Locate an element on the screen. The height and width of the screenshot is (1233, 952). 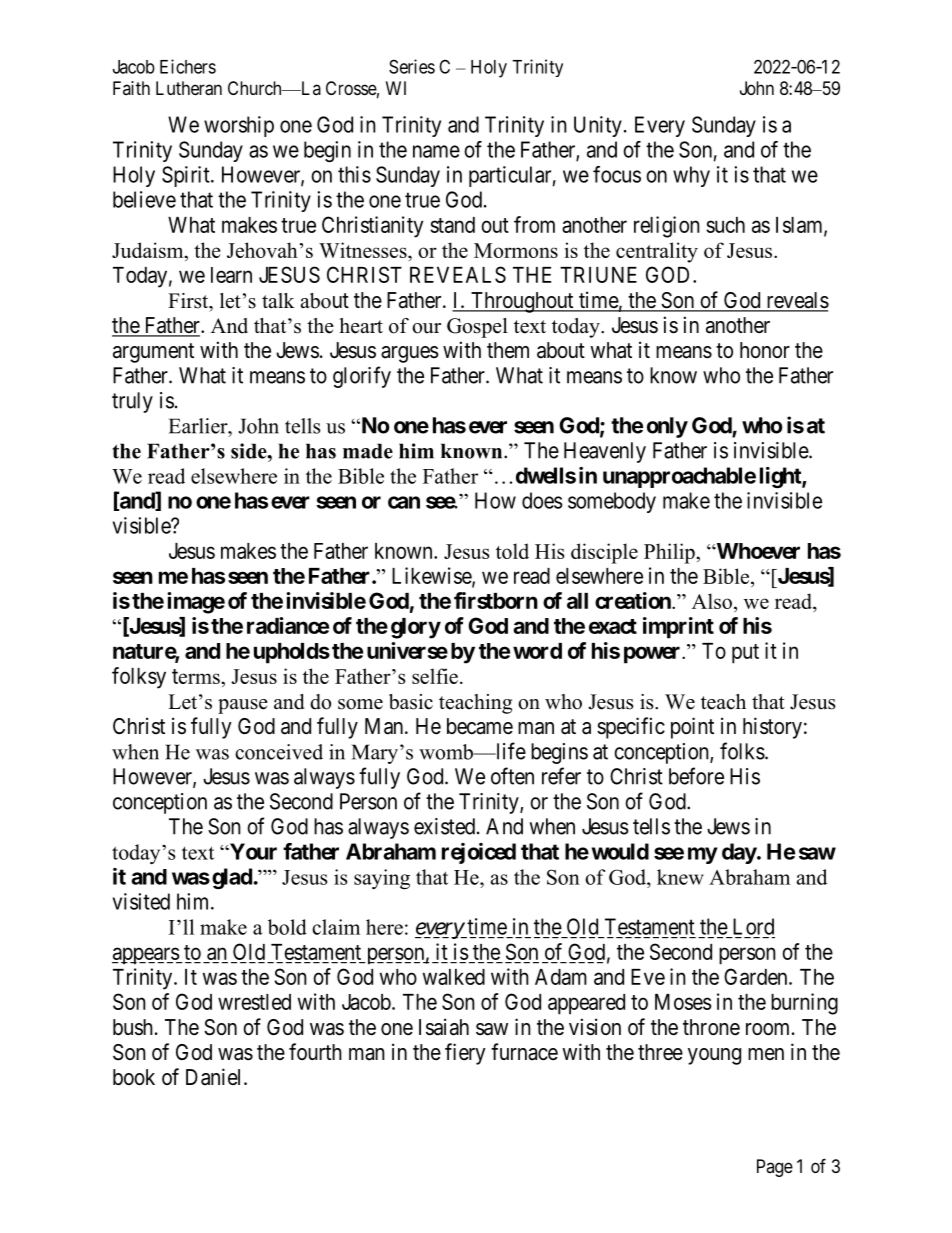
Philip is located at coordinates (670, 553).
